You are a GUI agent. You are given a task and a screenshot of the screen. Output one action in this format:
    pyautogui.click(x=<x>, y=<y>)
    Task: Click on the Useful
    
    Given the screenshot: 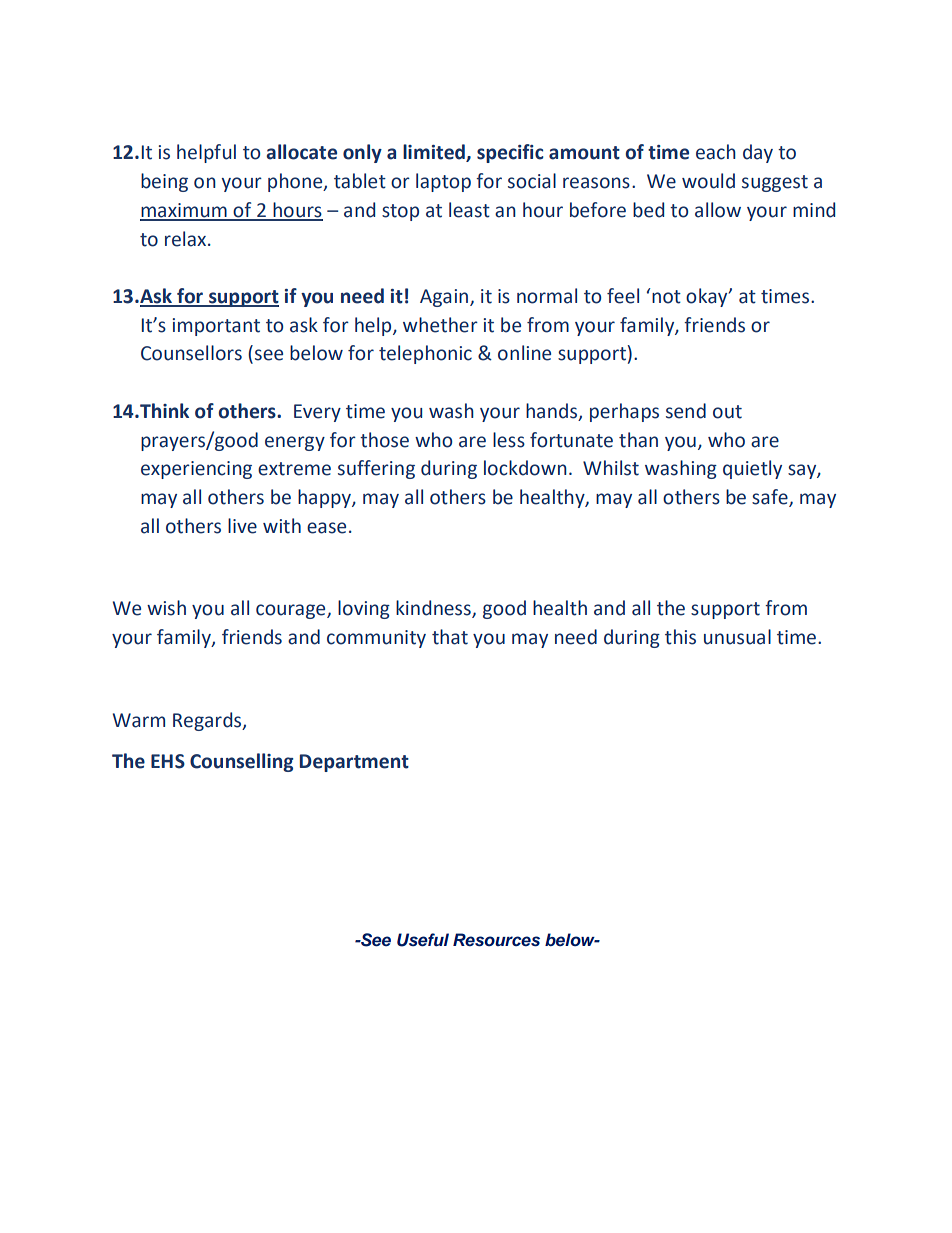 What is the action you would take?
    pyautogui.click(x=423, y=940)
